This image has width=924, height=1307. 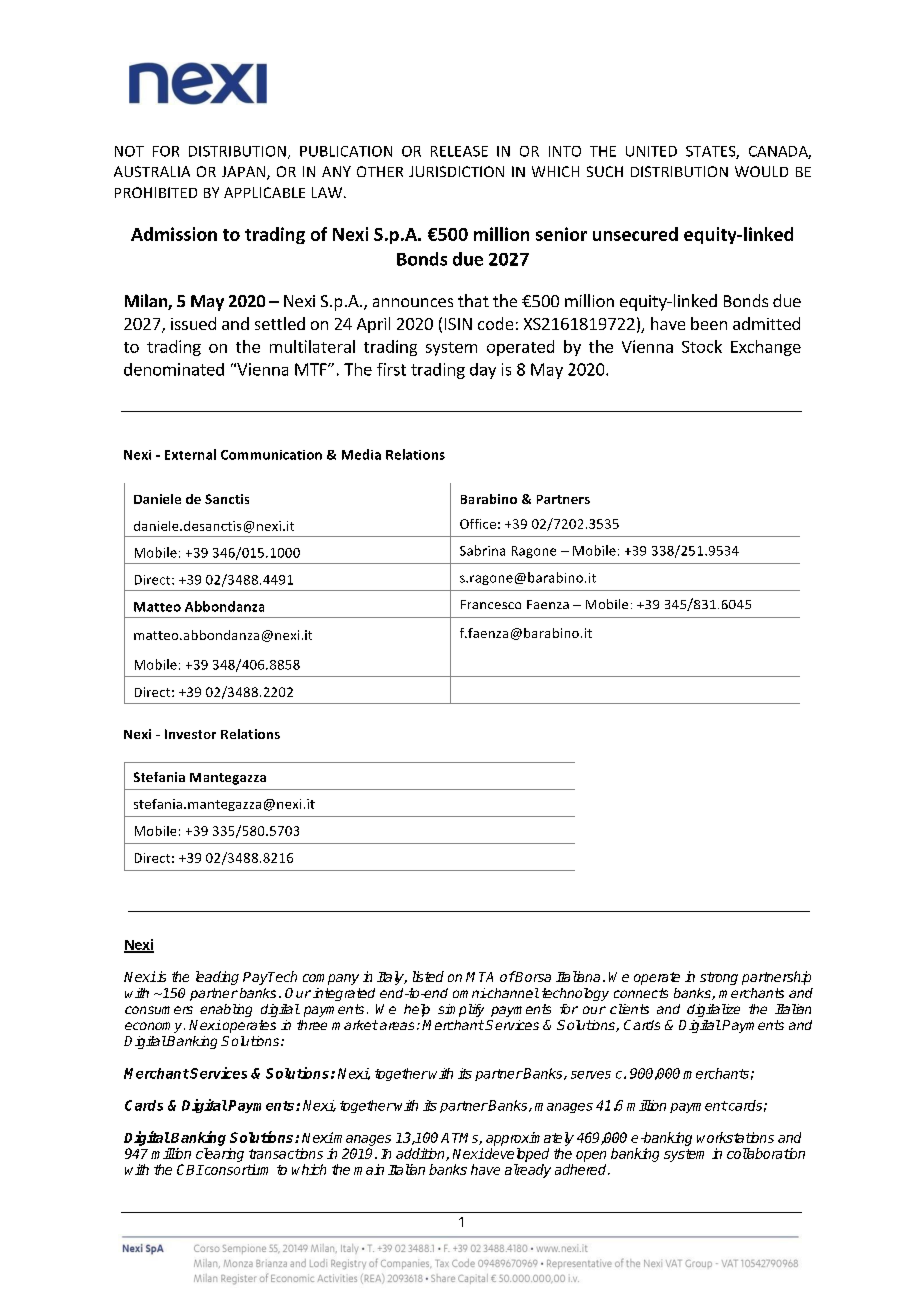 I want to click on listed, so click(x=428, y=976).
